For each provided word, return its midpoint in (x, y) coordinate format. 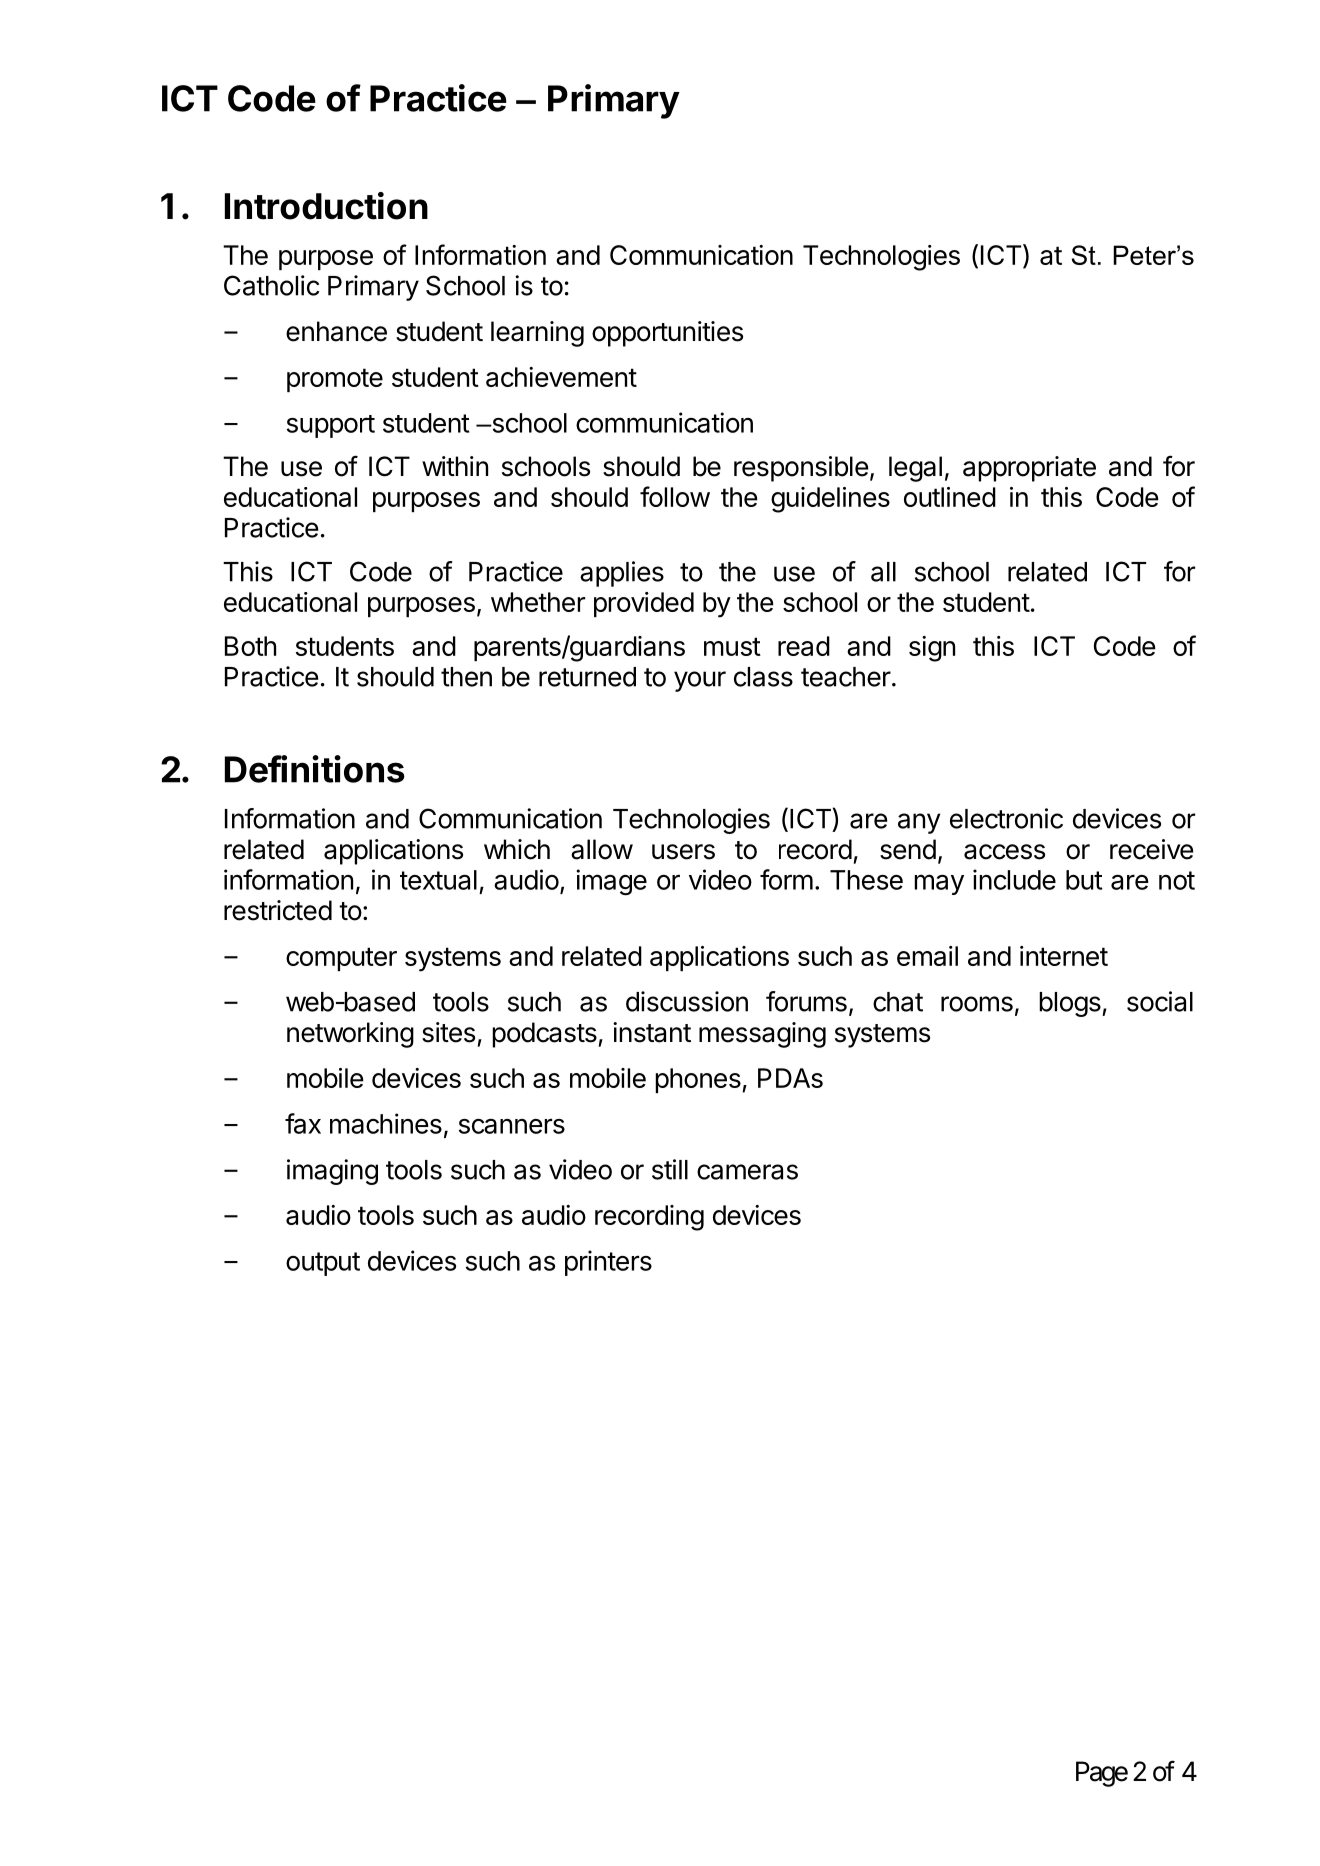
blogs (1071, 1004)
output (323, 1264)
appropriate (1029, 469)
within (455, 466)
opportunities (667, 334)
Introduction (326, 206)
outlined (950, 497)
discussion (687, 1001)
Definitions (315, 769)
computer (341, 959)
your (700, 681)
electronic (1006, 818)
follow (675, 496)
